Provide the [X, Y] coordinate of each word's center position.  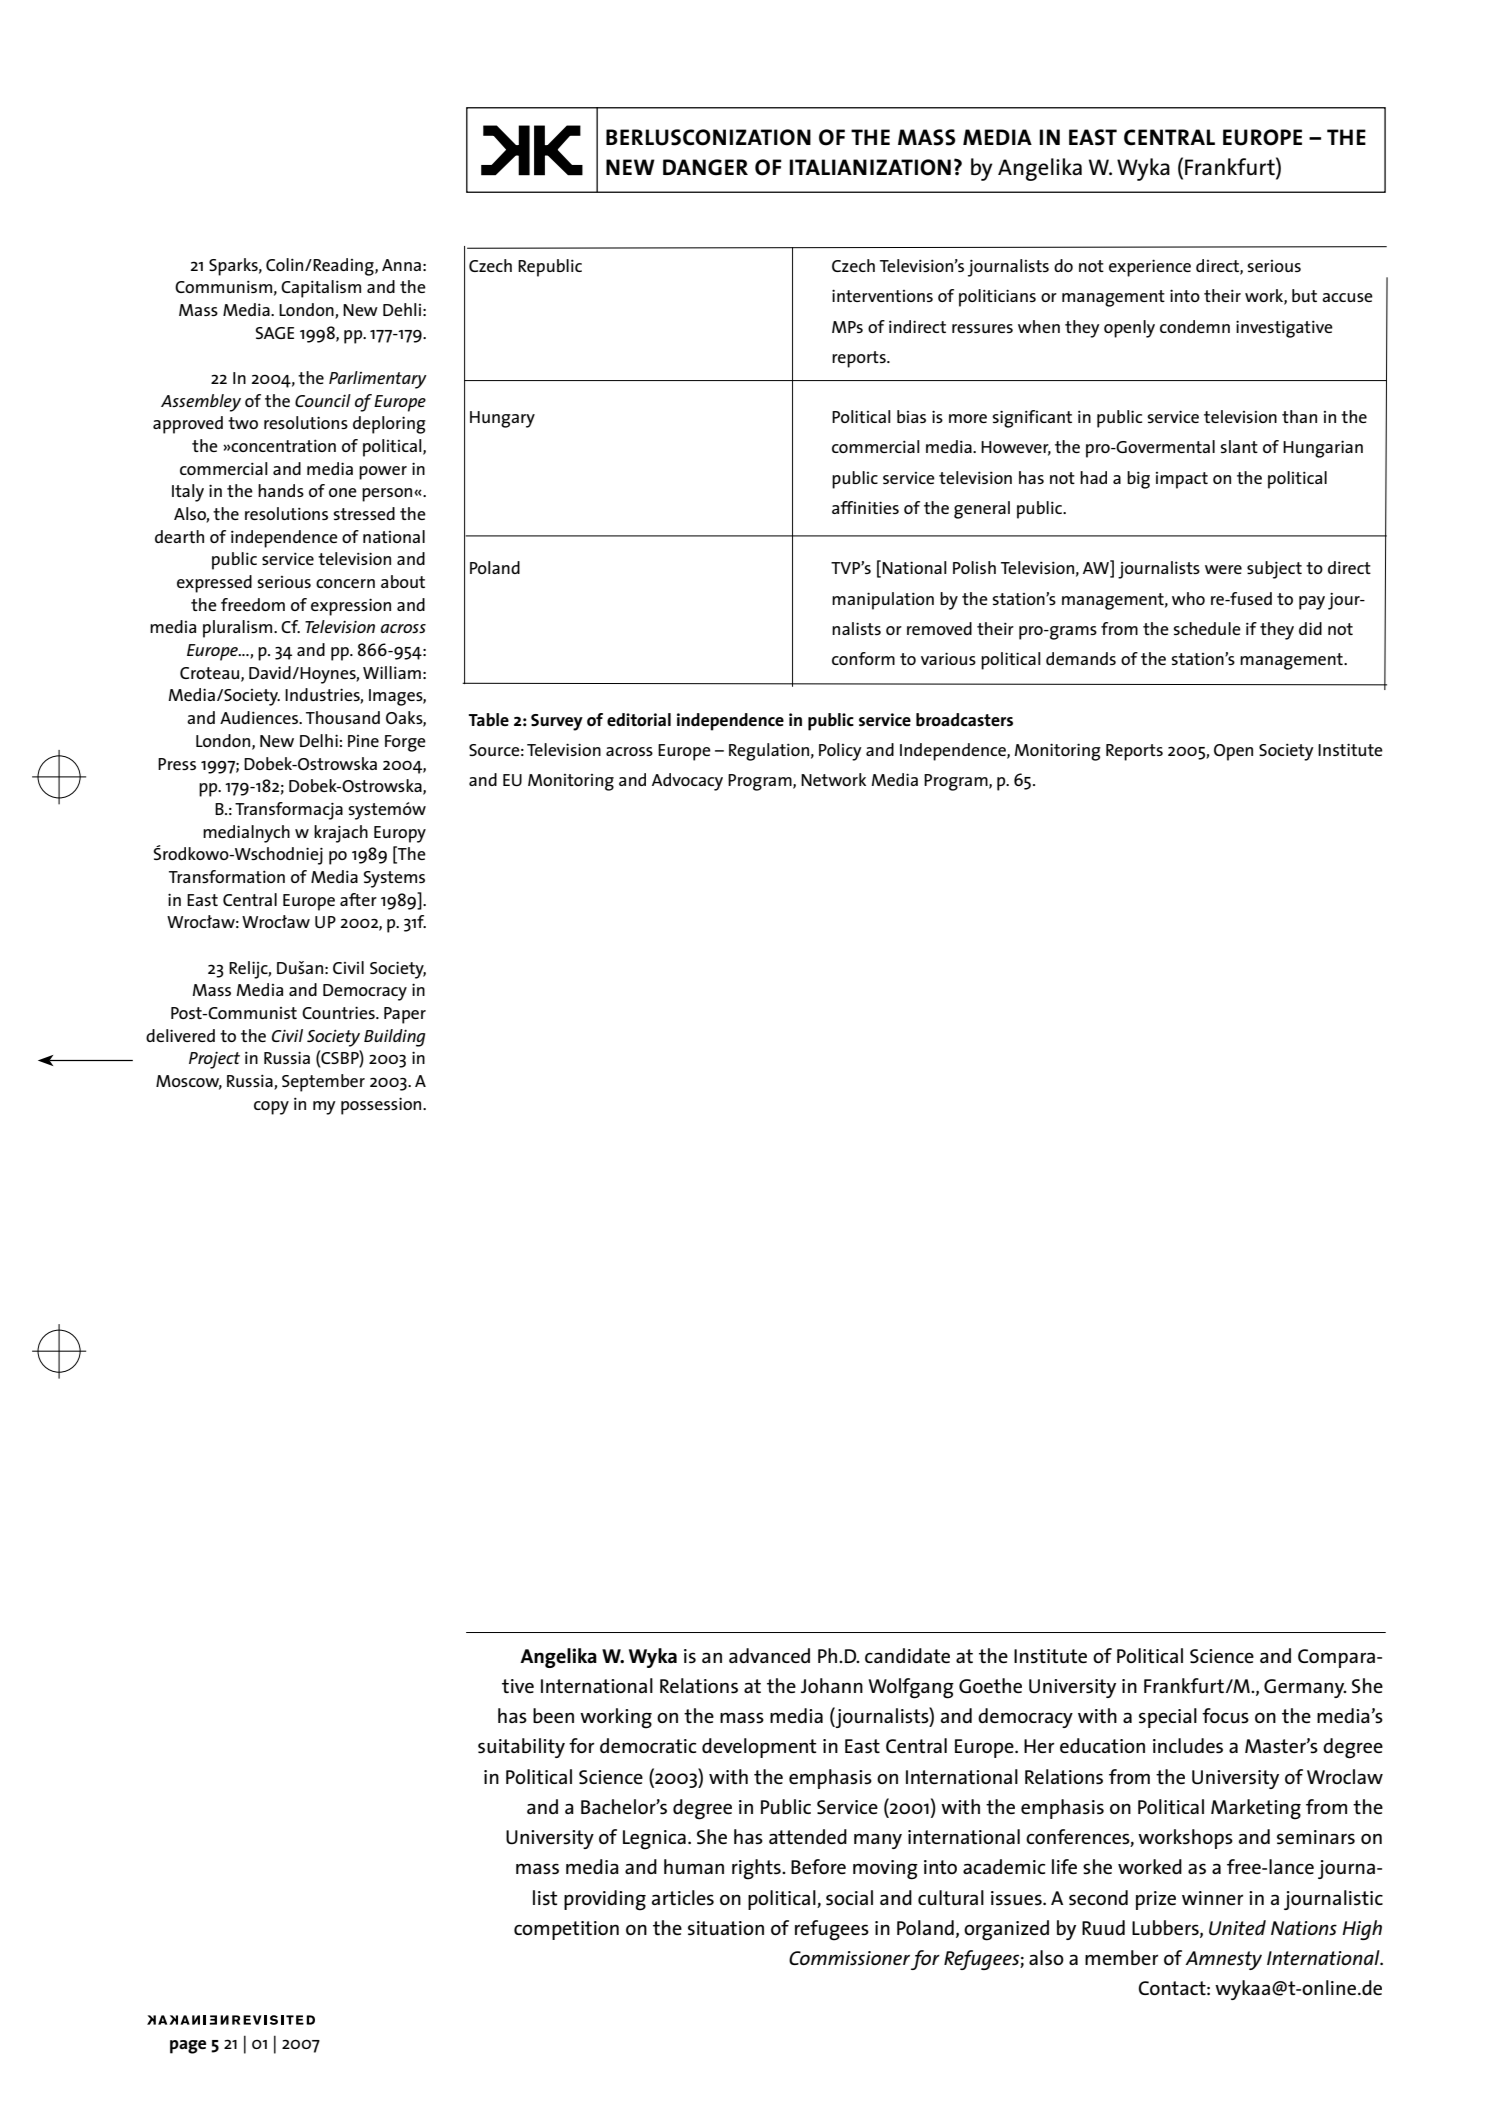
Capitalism [321, 289]
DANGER [705, 167]
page [188, 2047]
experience [1150, 268]
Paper [405, 1015]
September [323, 1083]
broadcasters [964, 719]
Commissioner [849, 1958]
